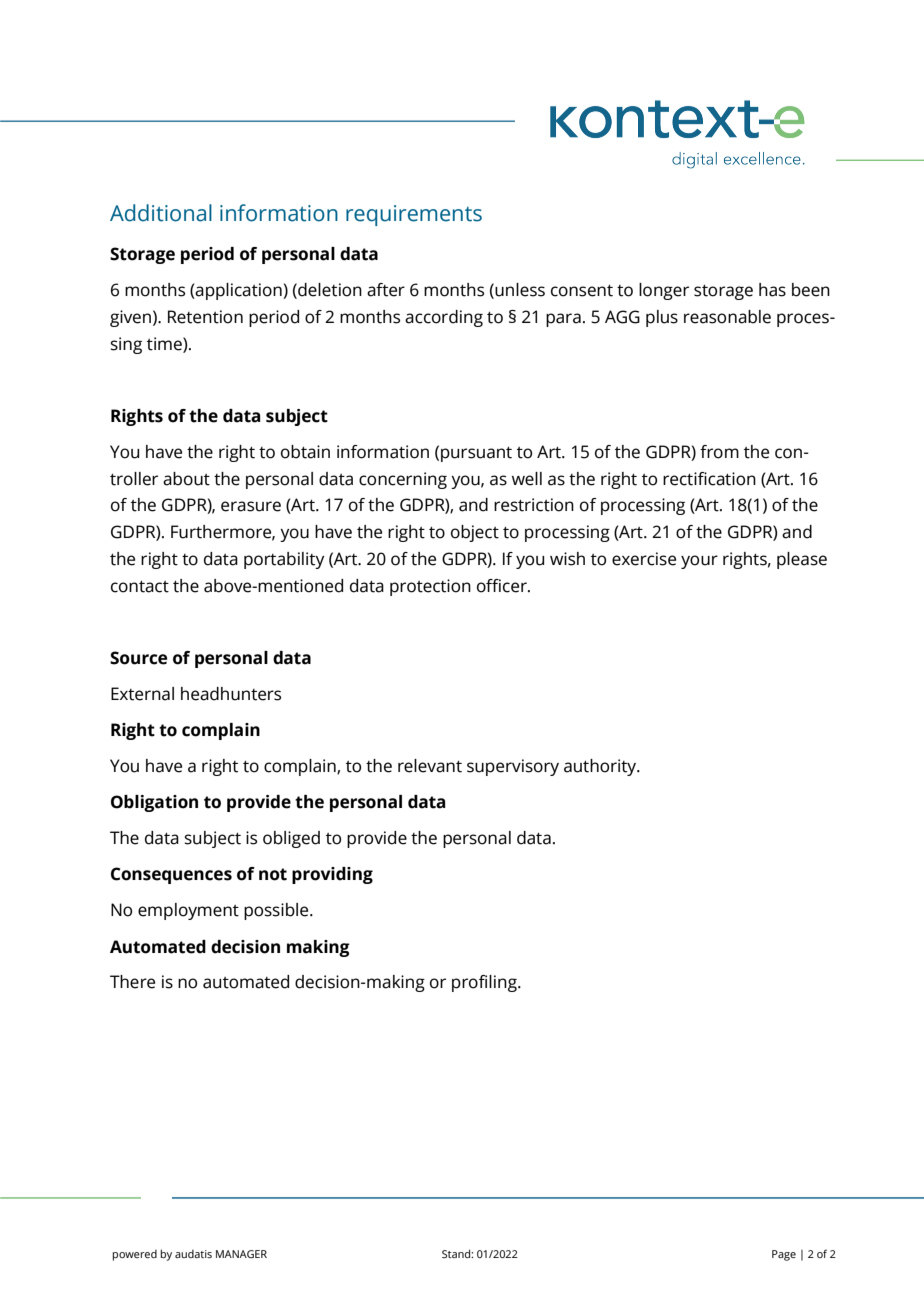  What do you see at coordinates (241, 1254) in the document?
I see `MANAGER` at bounding box center [241, 1254].
